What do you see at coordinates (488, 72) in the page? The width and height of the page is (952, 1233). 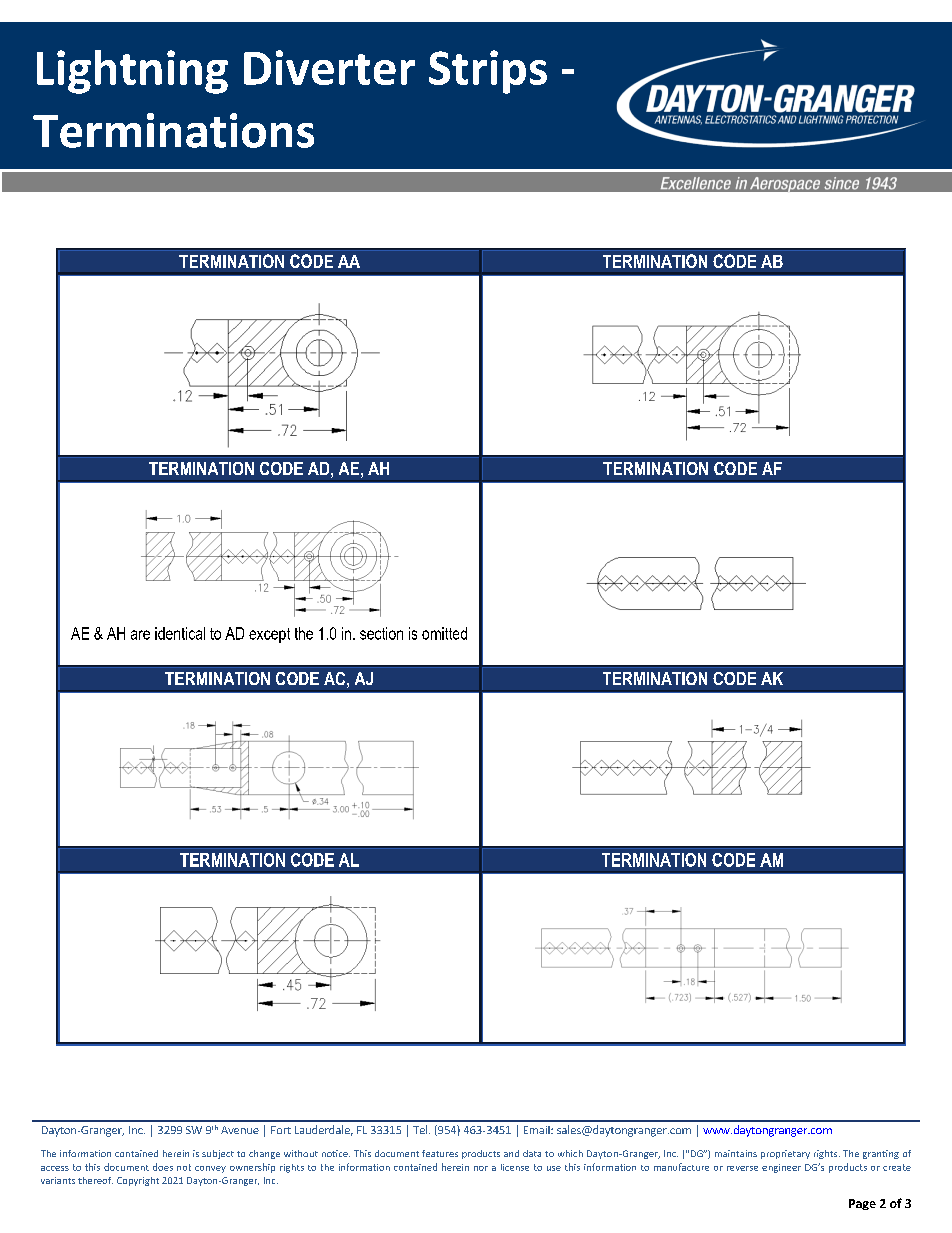 I see `Strips` at bounding box center [488, 72].
